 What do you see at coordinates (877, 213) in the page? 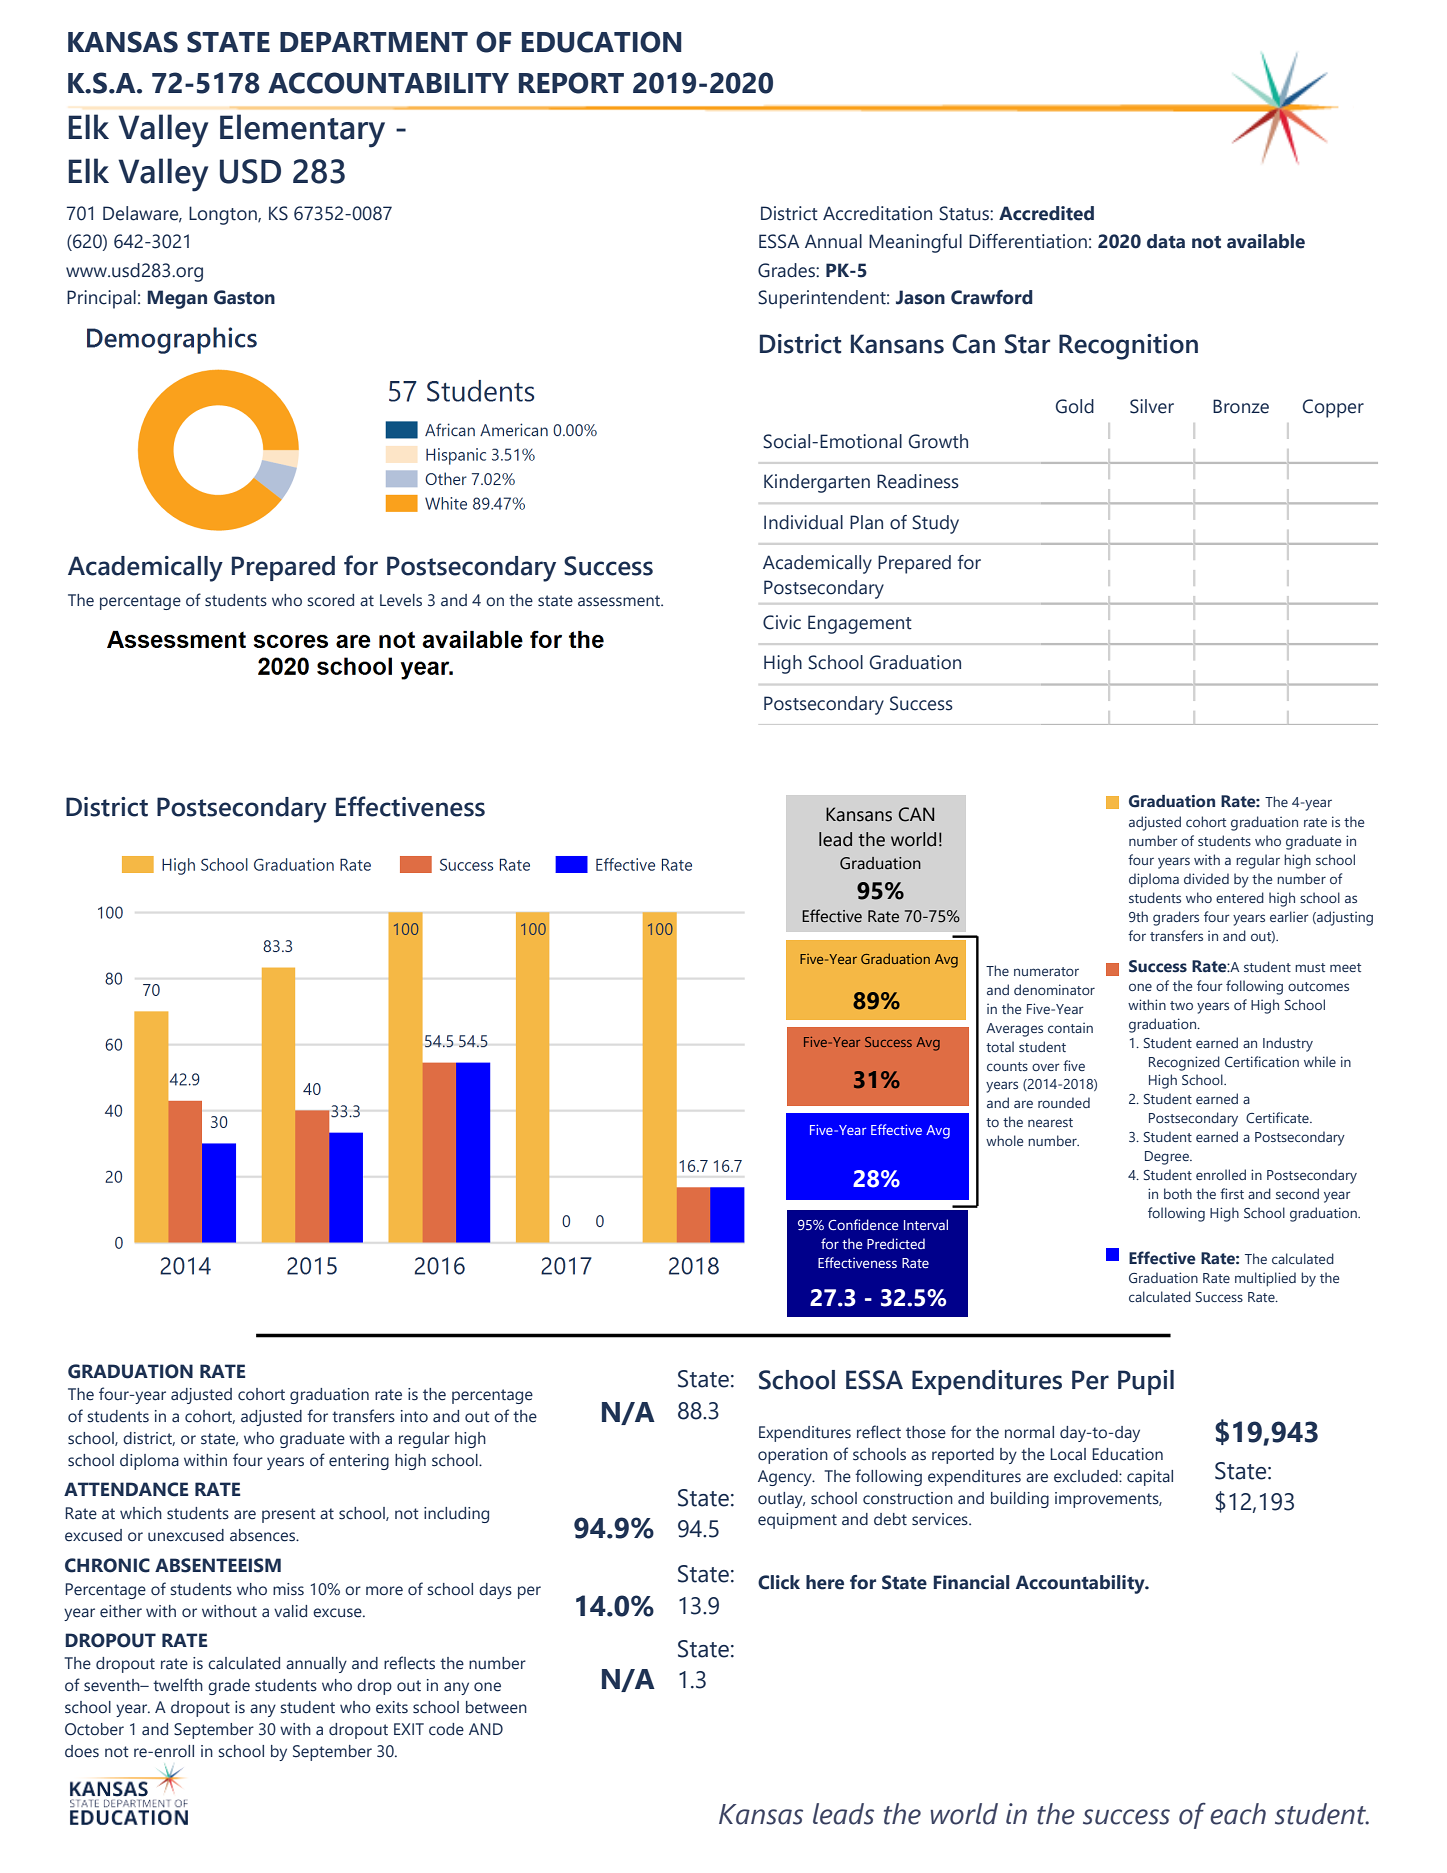
I see `Accreditation` at bounding box center [877, 213].
